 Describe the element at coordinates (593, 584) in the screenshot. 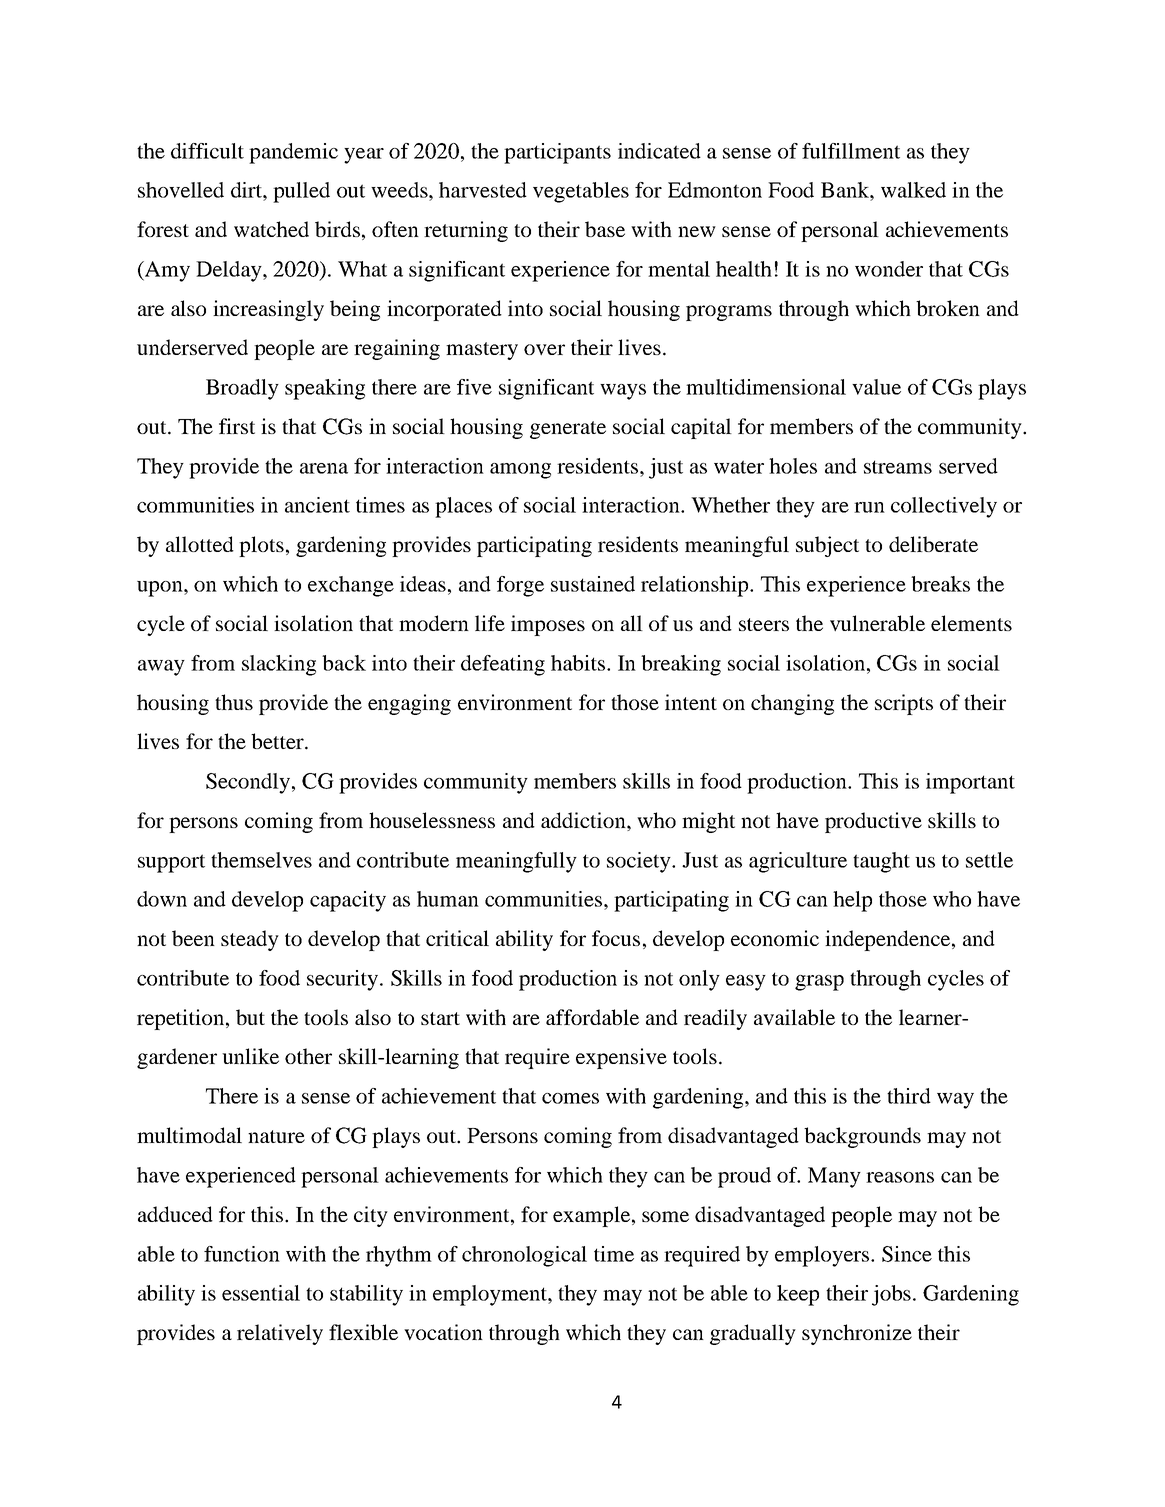

I see `sustained` at that location.
